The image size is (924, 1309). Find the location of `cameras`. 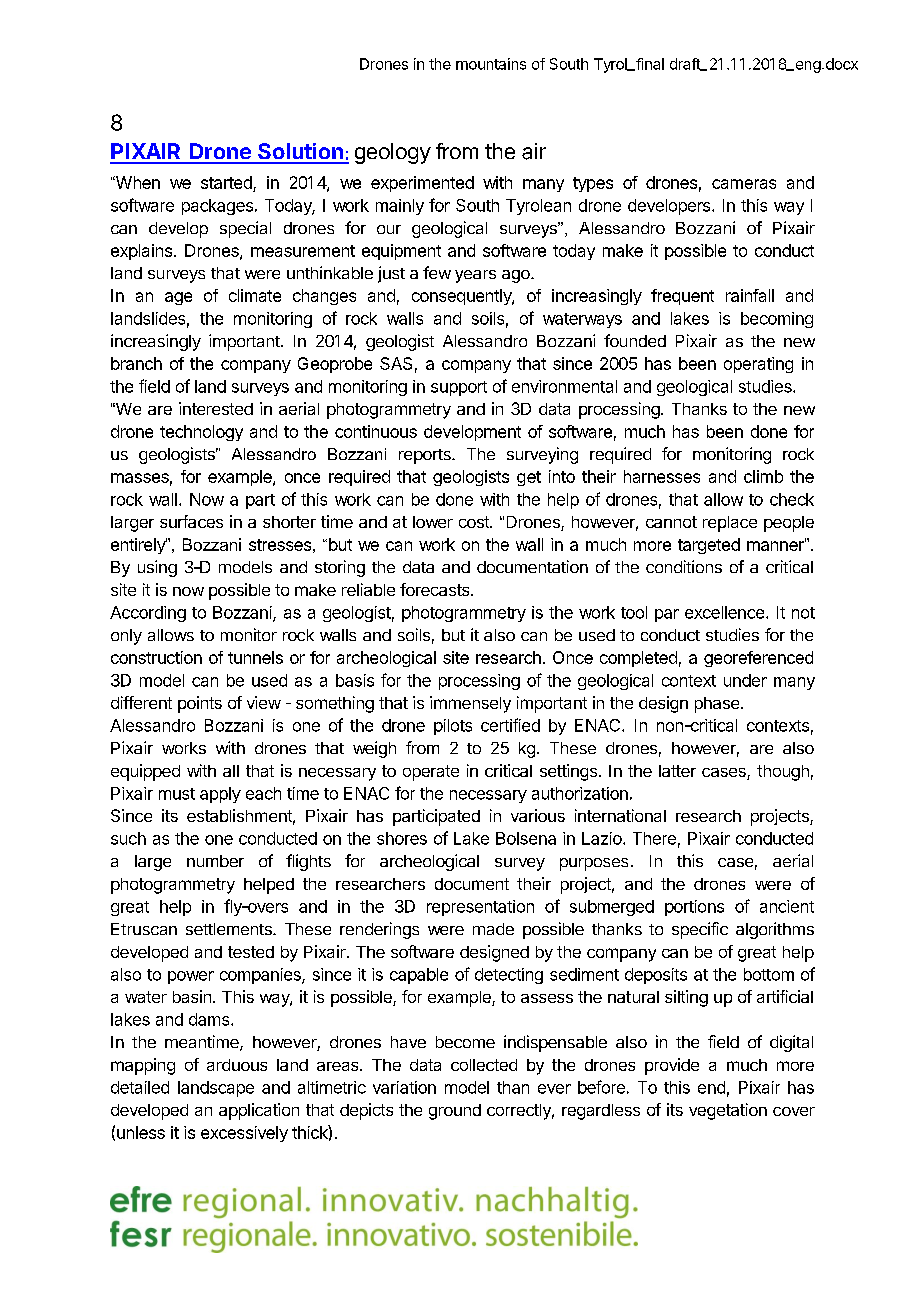

cameras is located at coordinates (744, 184).
